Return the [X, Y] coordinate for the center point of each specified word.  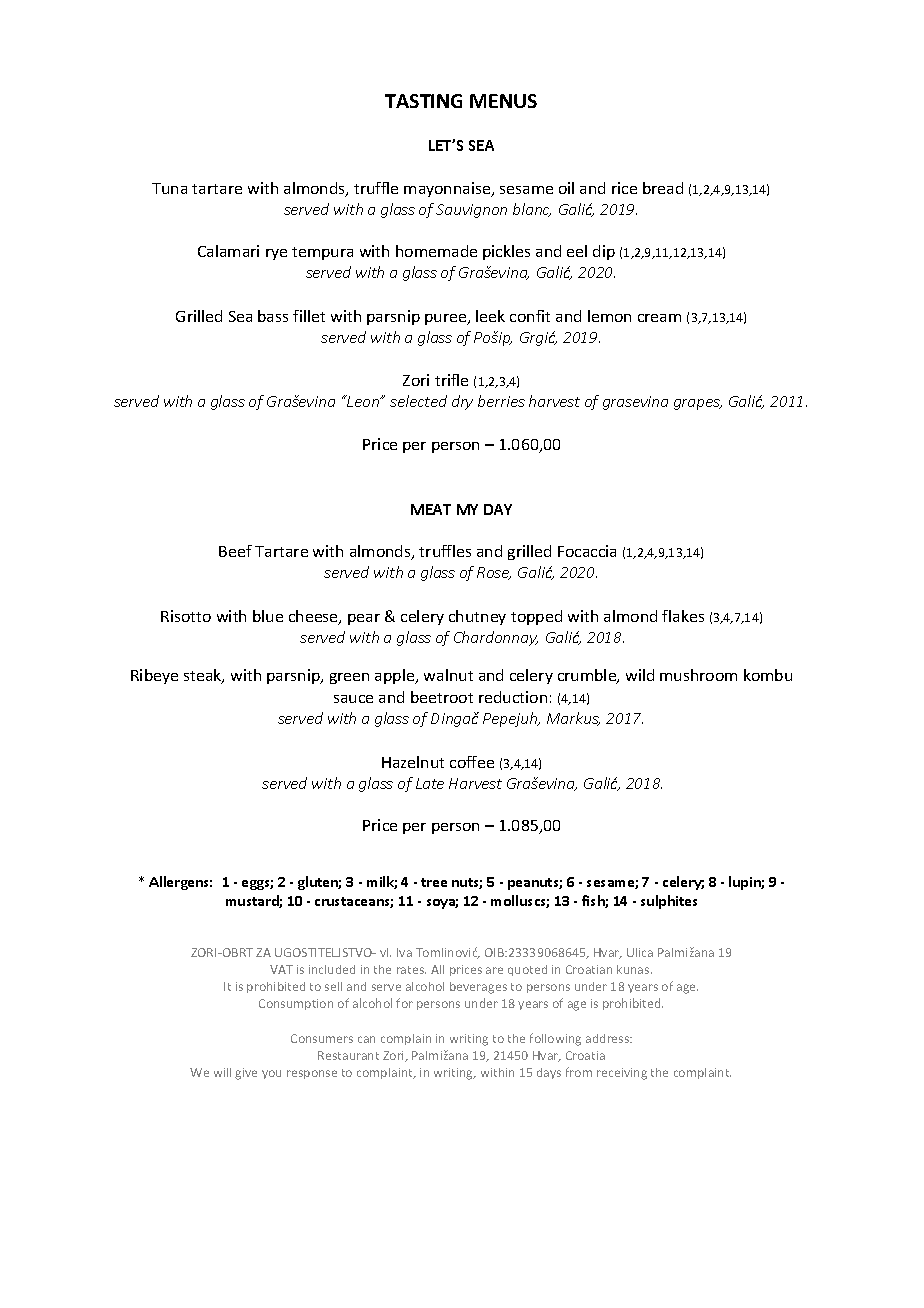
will [222, 1072]
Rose [494, 573]
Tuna [169, 188]
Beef [235, 551]
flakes [683, 616]
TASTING [423, 101]
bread [663, 188]
